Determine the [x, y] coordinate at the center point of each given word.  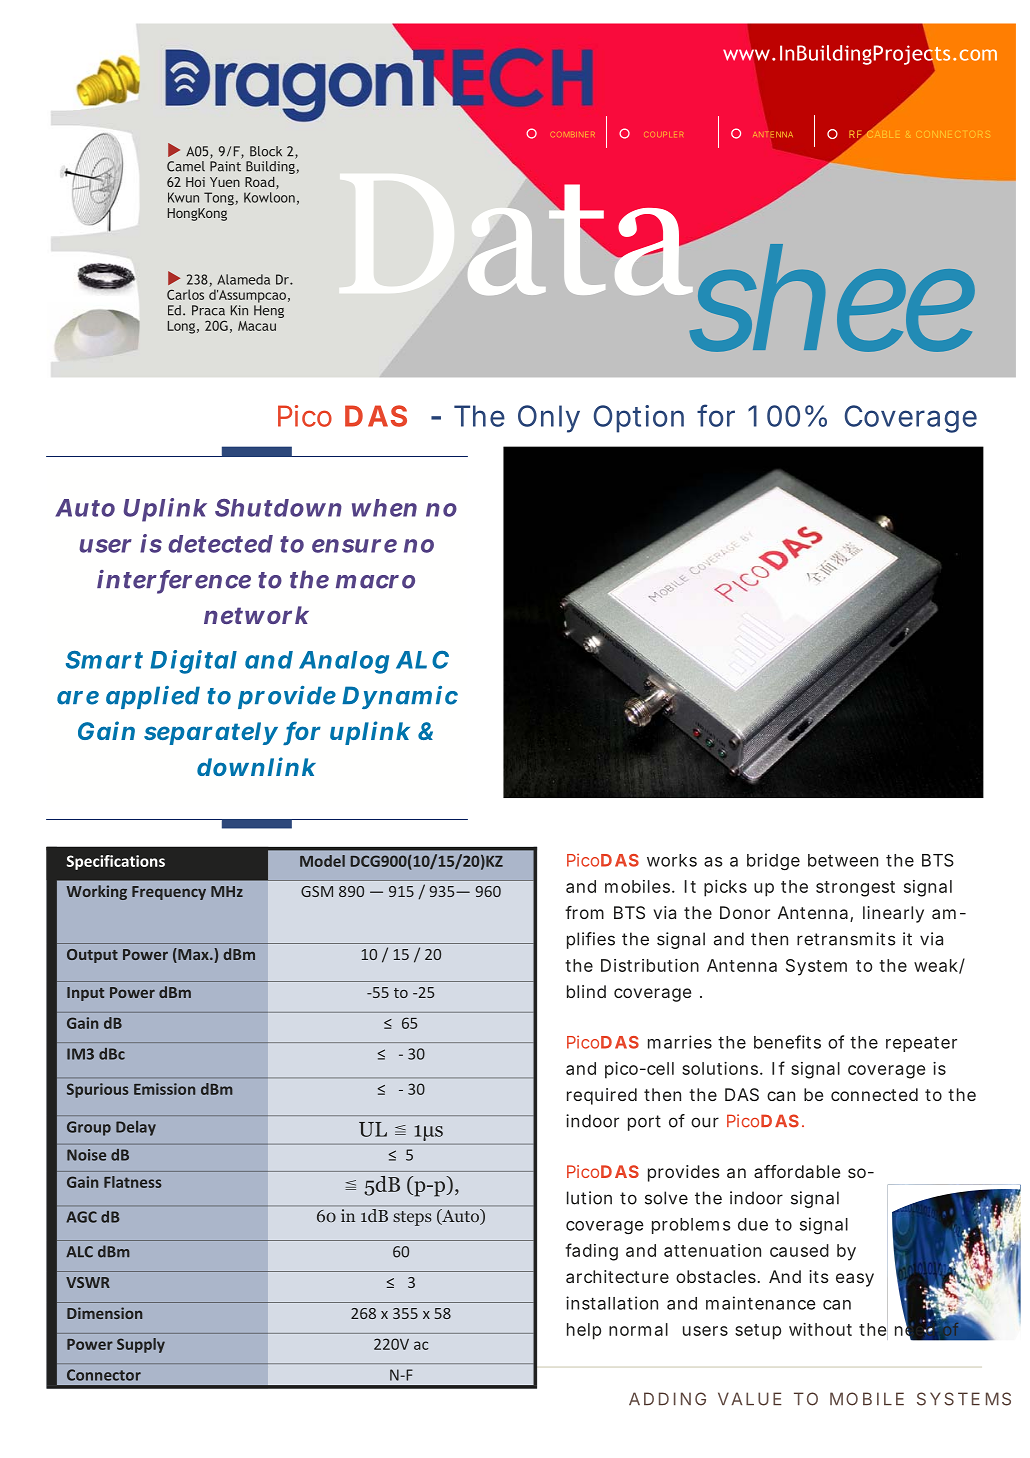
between [843, 860]
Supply [141, 1345]
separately [211, 733]
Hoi [195, 182]
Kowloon [269, 197]
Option [639, 419]
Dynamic [400, 697]
